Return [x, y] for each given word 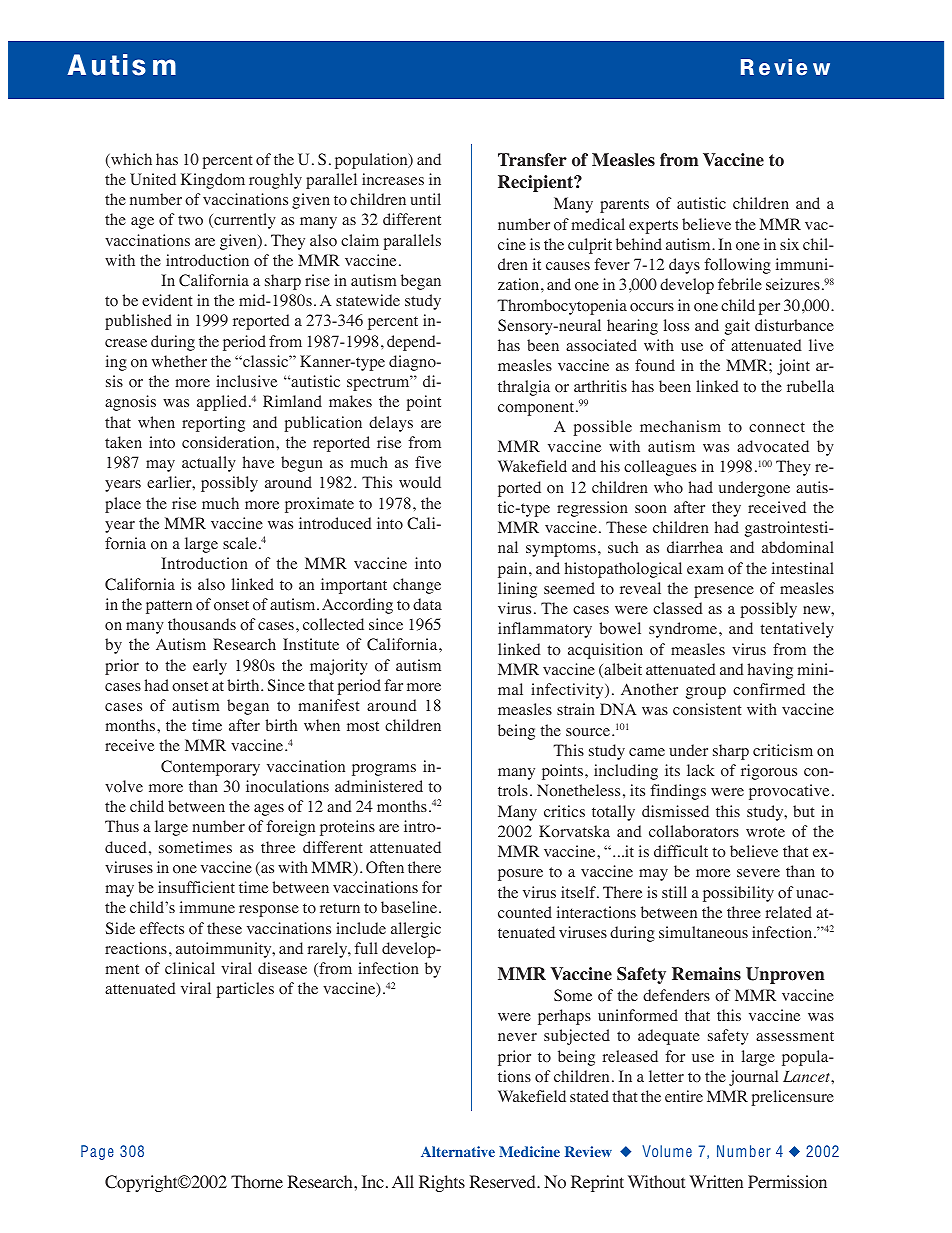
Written [716, 1181]
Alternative [458, 1151]
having [770, 671]
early [210, 667]
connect [777, 427]
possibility [738, 894]
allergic [416, 930]
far [393, 685]
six [789, 244]
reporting [213, 424]
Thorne [257, 1182]
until [425, 199]
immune [207, 907]
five [428, 462]
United [153, 179]
